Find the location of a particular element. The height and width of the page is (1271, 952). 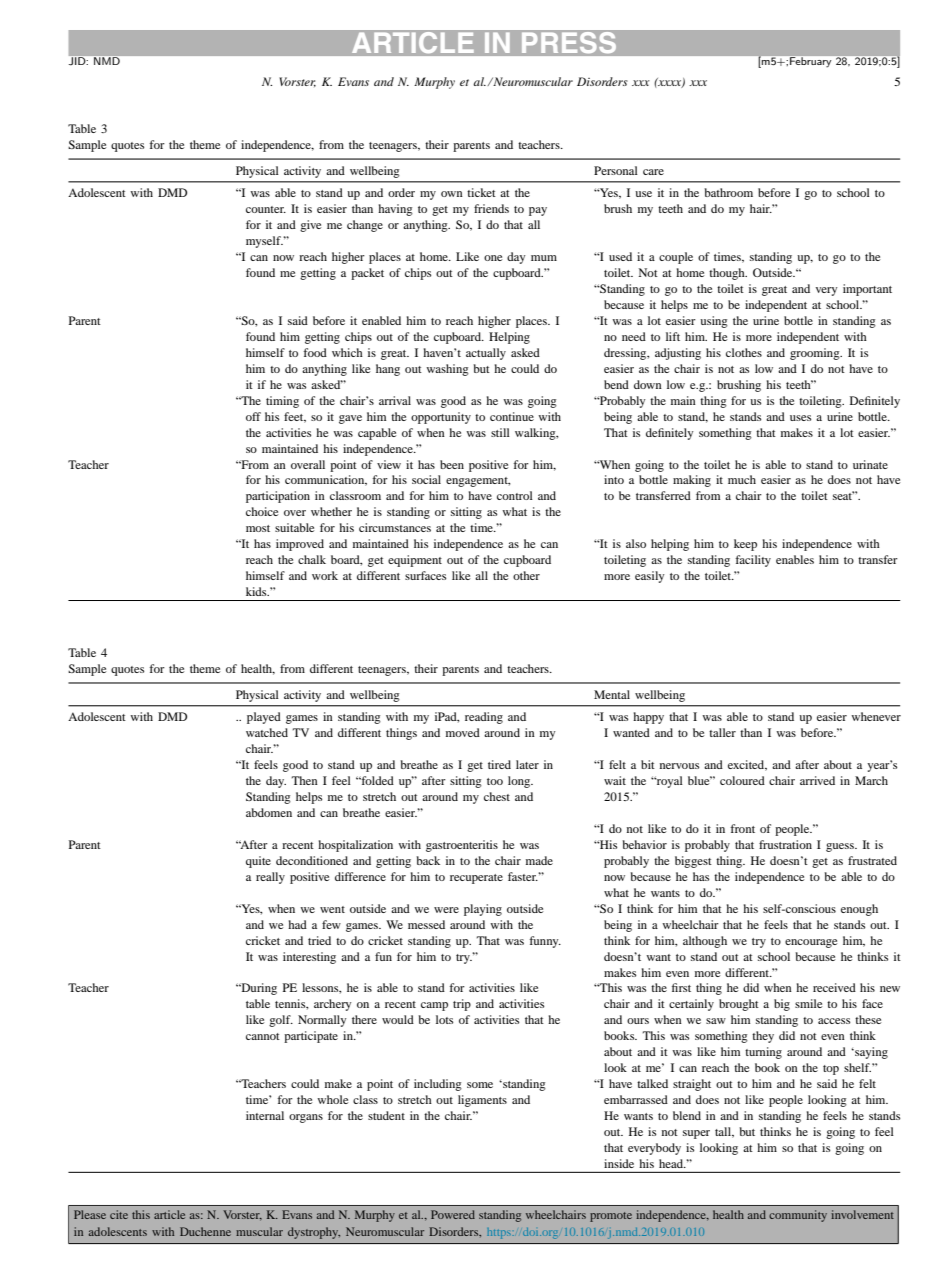

counter is located at coordinates (266, 209).
